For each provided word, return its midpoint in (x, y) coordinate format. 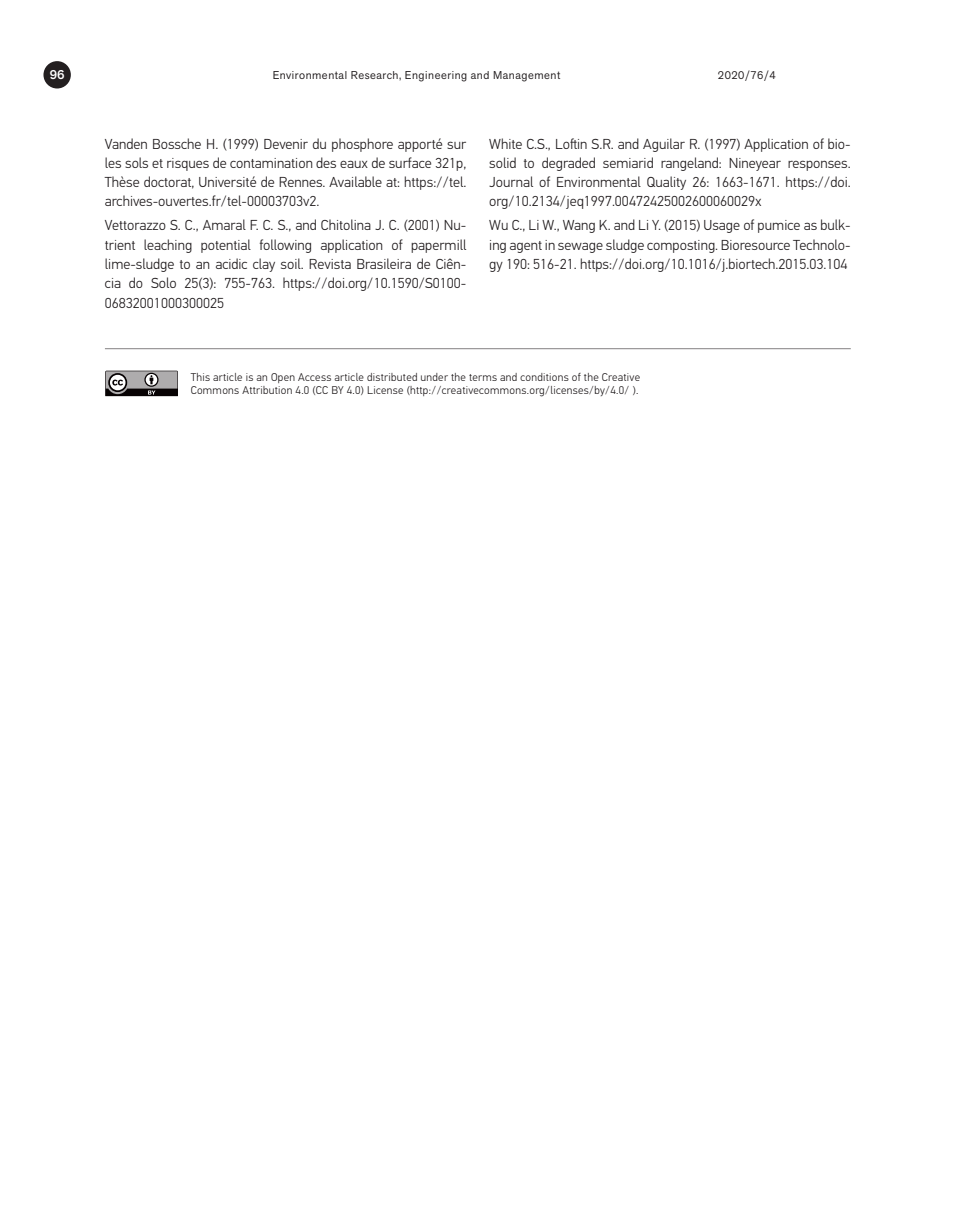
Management (526, 76)
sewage (580, 247)
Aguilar (664, 145)
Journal (511, 181)
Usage (722, 226)
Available (355, 181)
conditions (544, 377)
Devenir (286, 144)
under (434, 377)
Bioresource (755, 245)
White (505, 143)
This (200, 377)
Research (375, 75)
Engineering (436, 76)
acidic (231, 263)
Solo (163, 282)
